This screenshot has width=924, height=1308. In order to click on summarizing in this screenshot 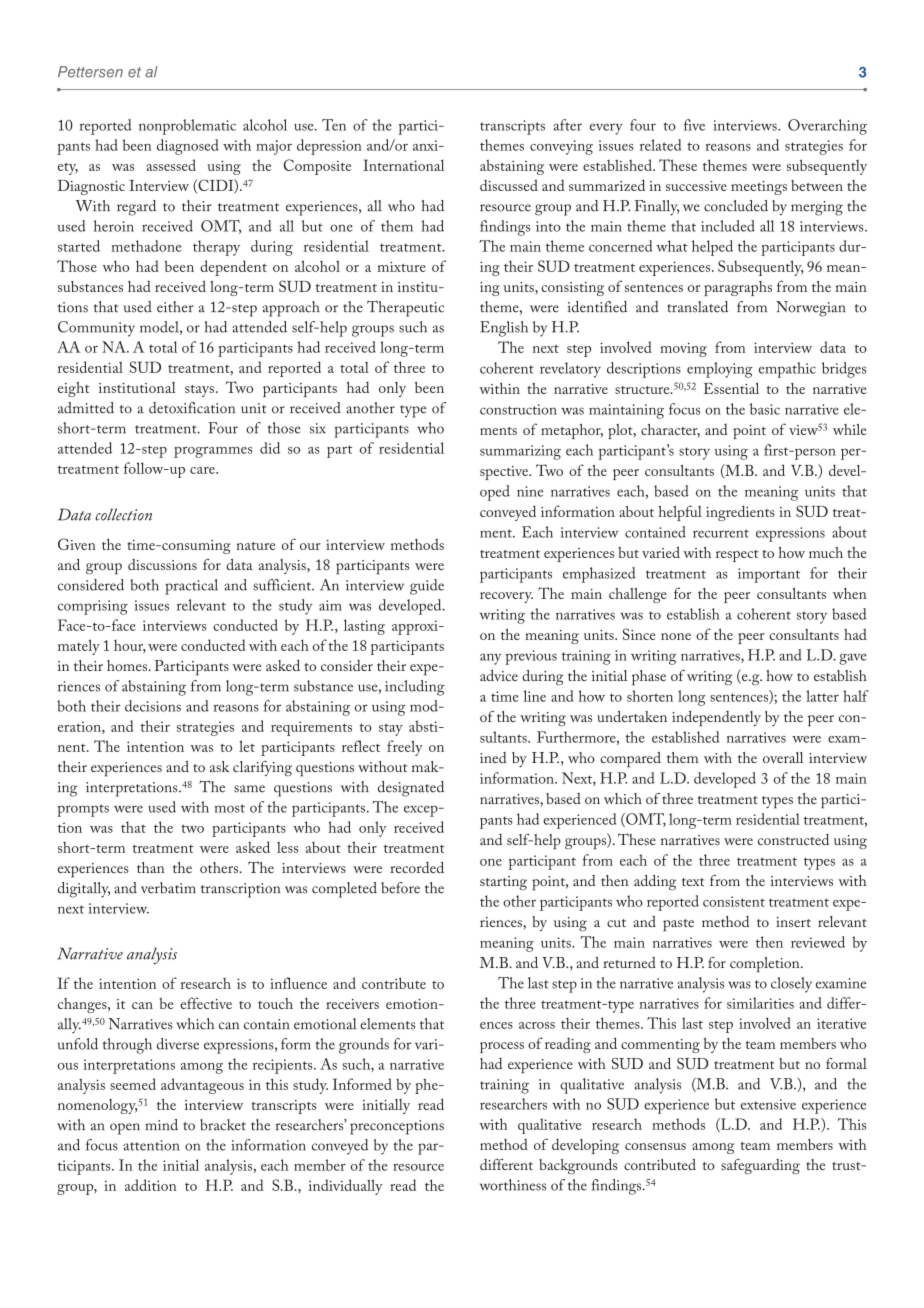, I will do `click(520, 452)`.
